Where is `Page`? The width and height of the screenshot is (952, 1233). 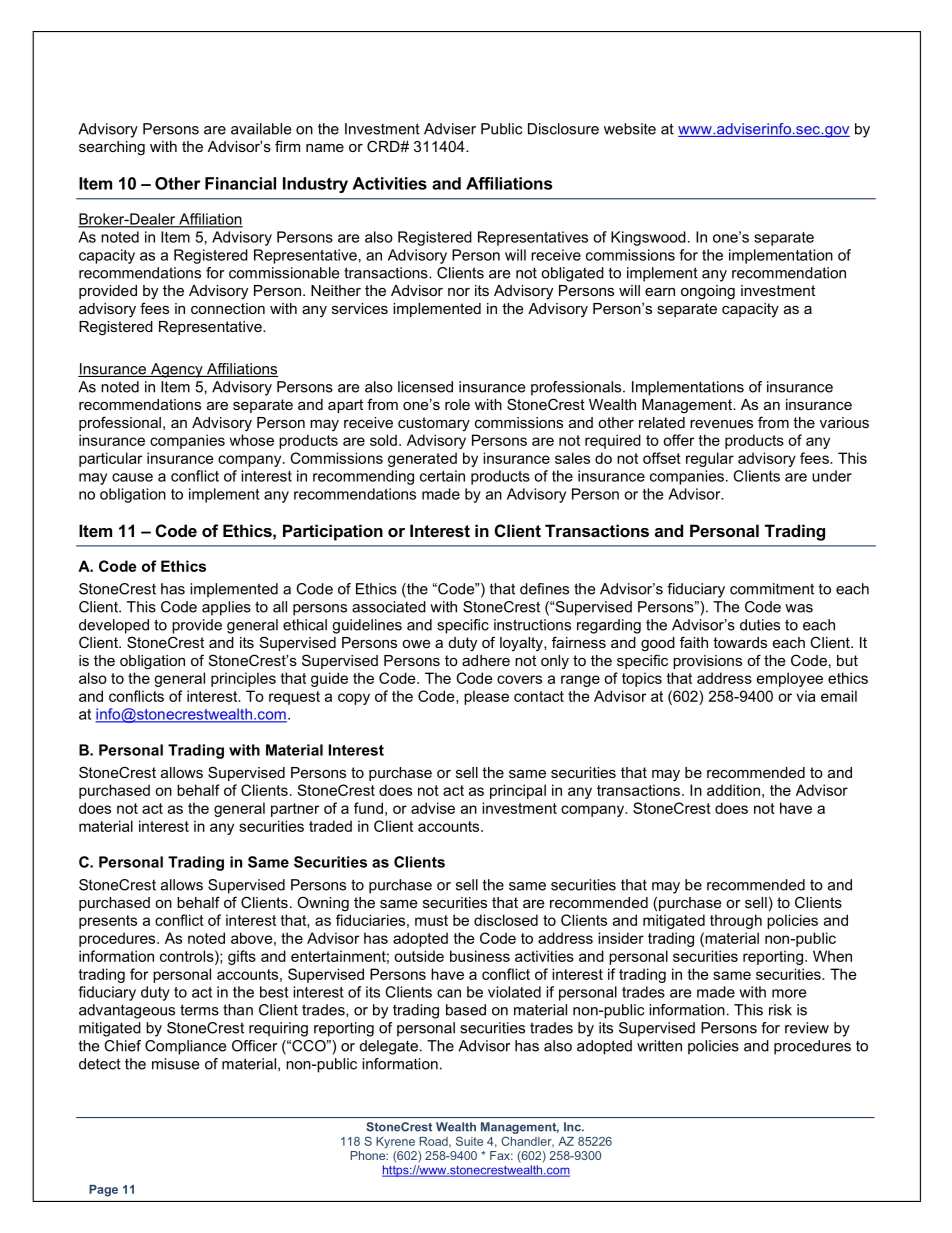
Page is located at coordinates (103, 1191).
